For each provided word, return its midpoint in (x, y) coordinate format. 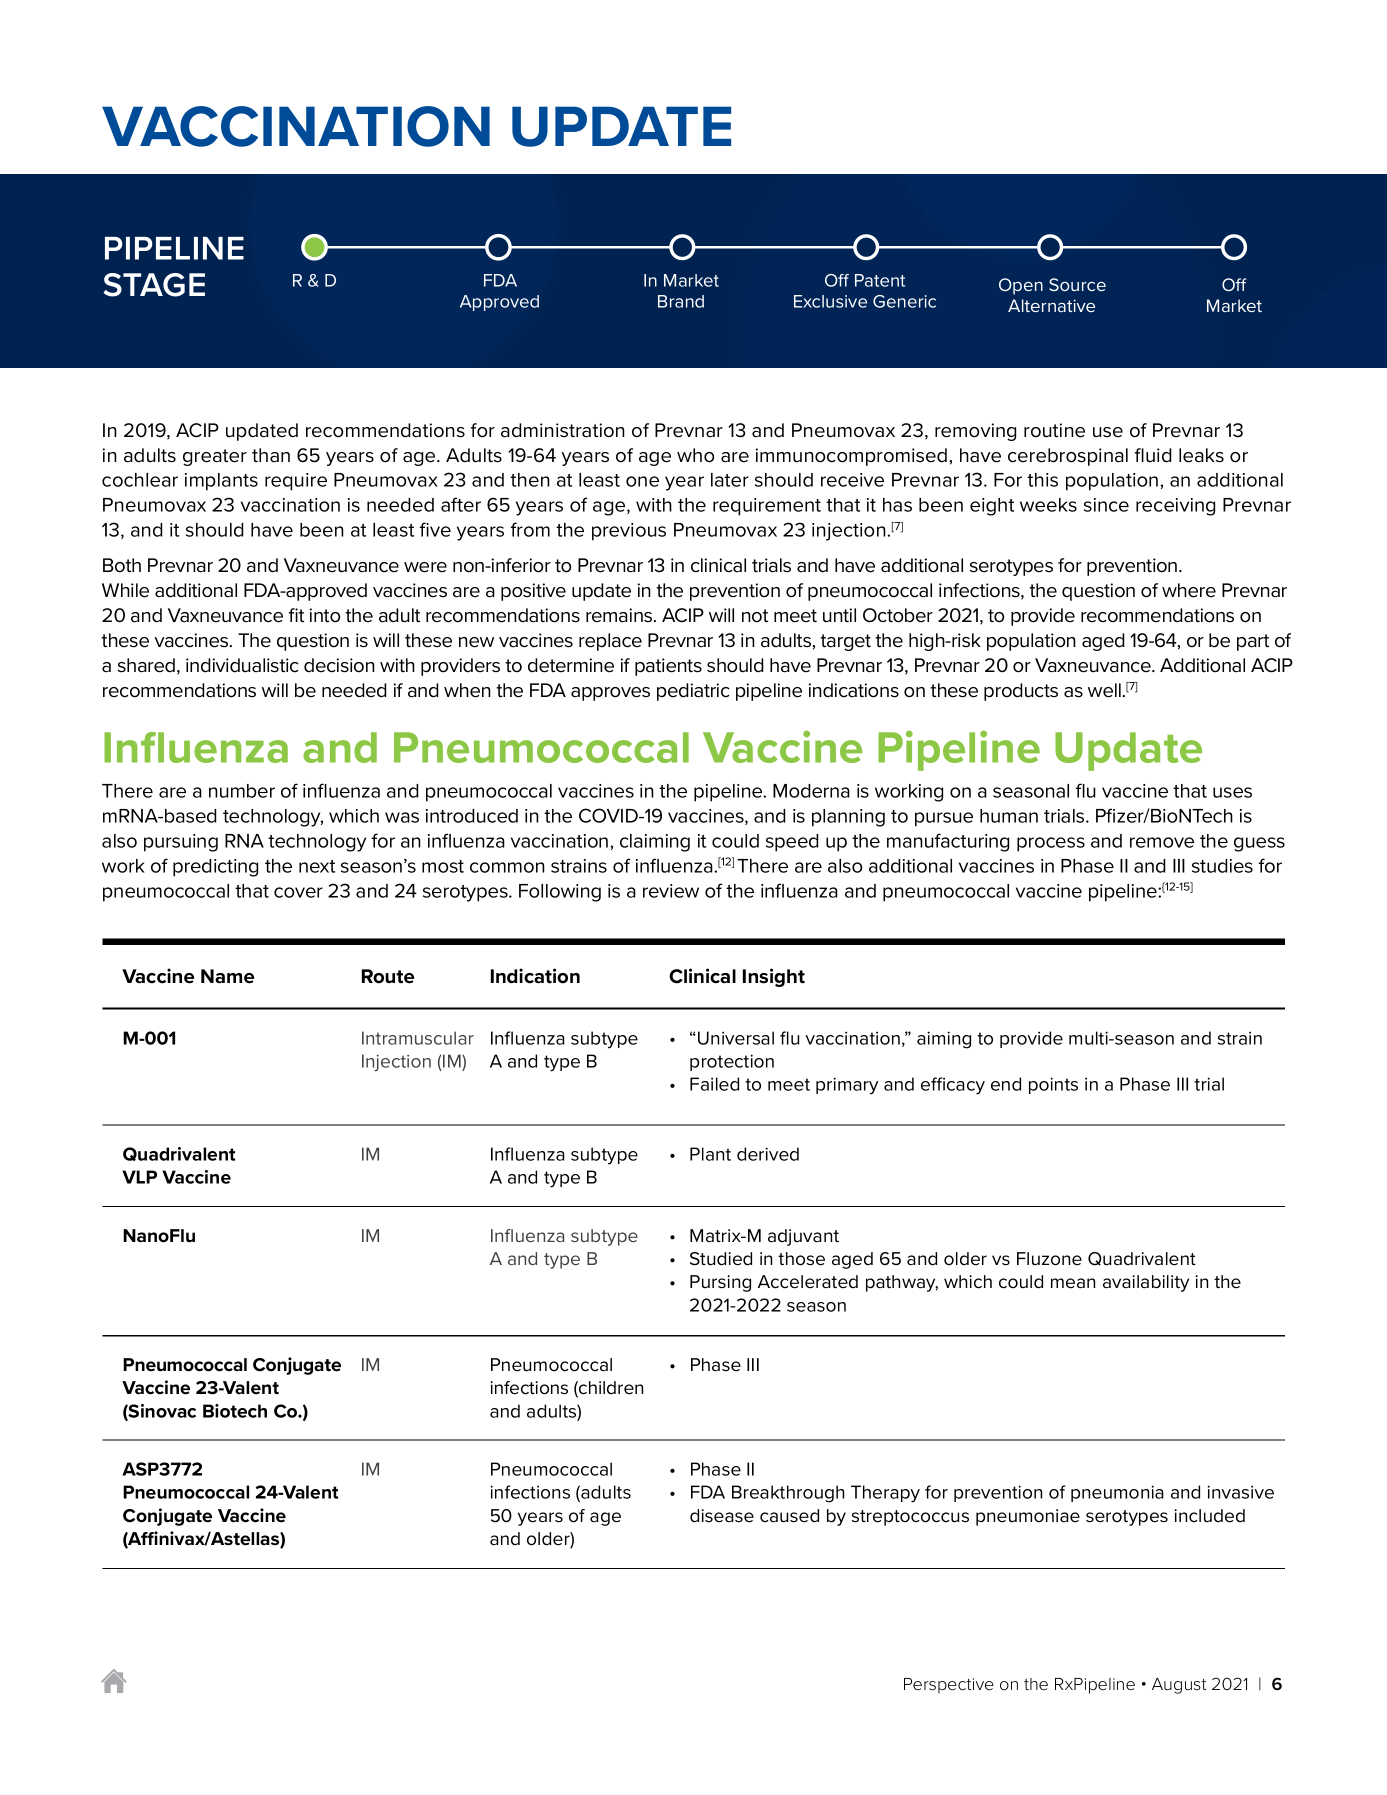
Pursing (720, 1283)
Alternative (1051, 305)
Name (227, 976)
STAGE (154, 285)
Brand (681, 301)
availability (1146, 1283)
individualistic (242, 665)
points (1053, 1085)
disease (722, 1516)
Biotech (235, 1411)
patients (668, 667)
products (1021, 692)
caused (789, 1516)
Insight (774, 977)
